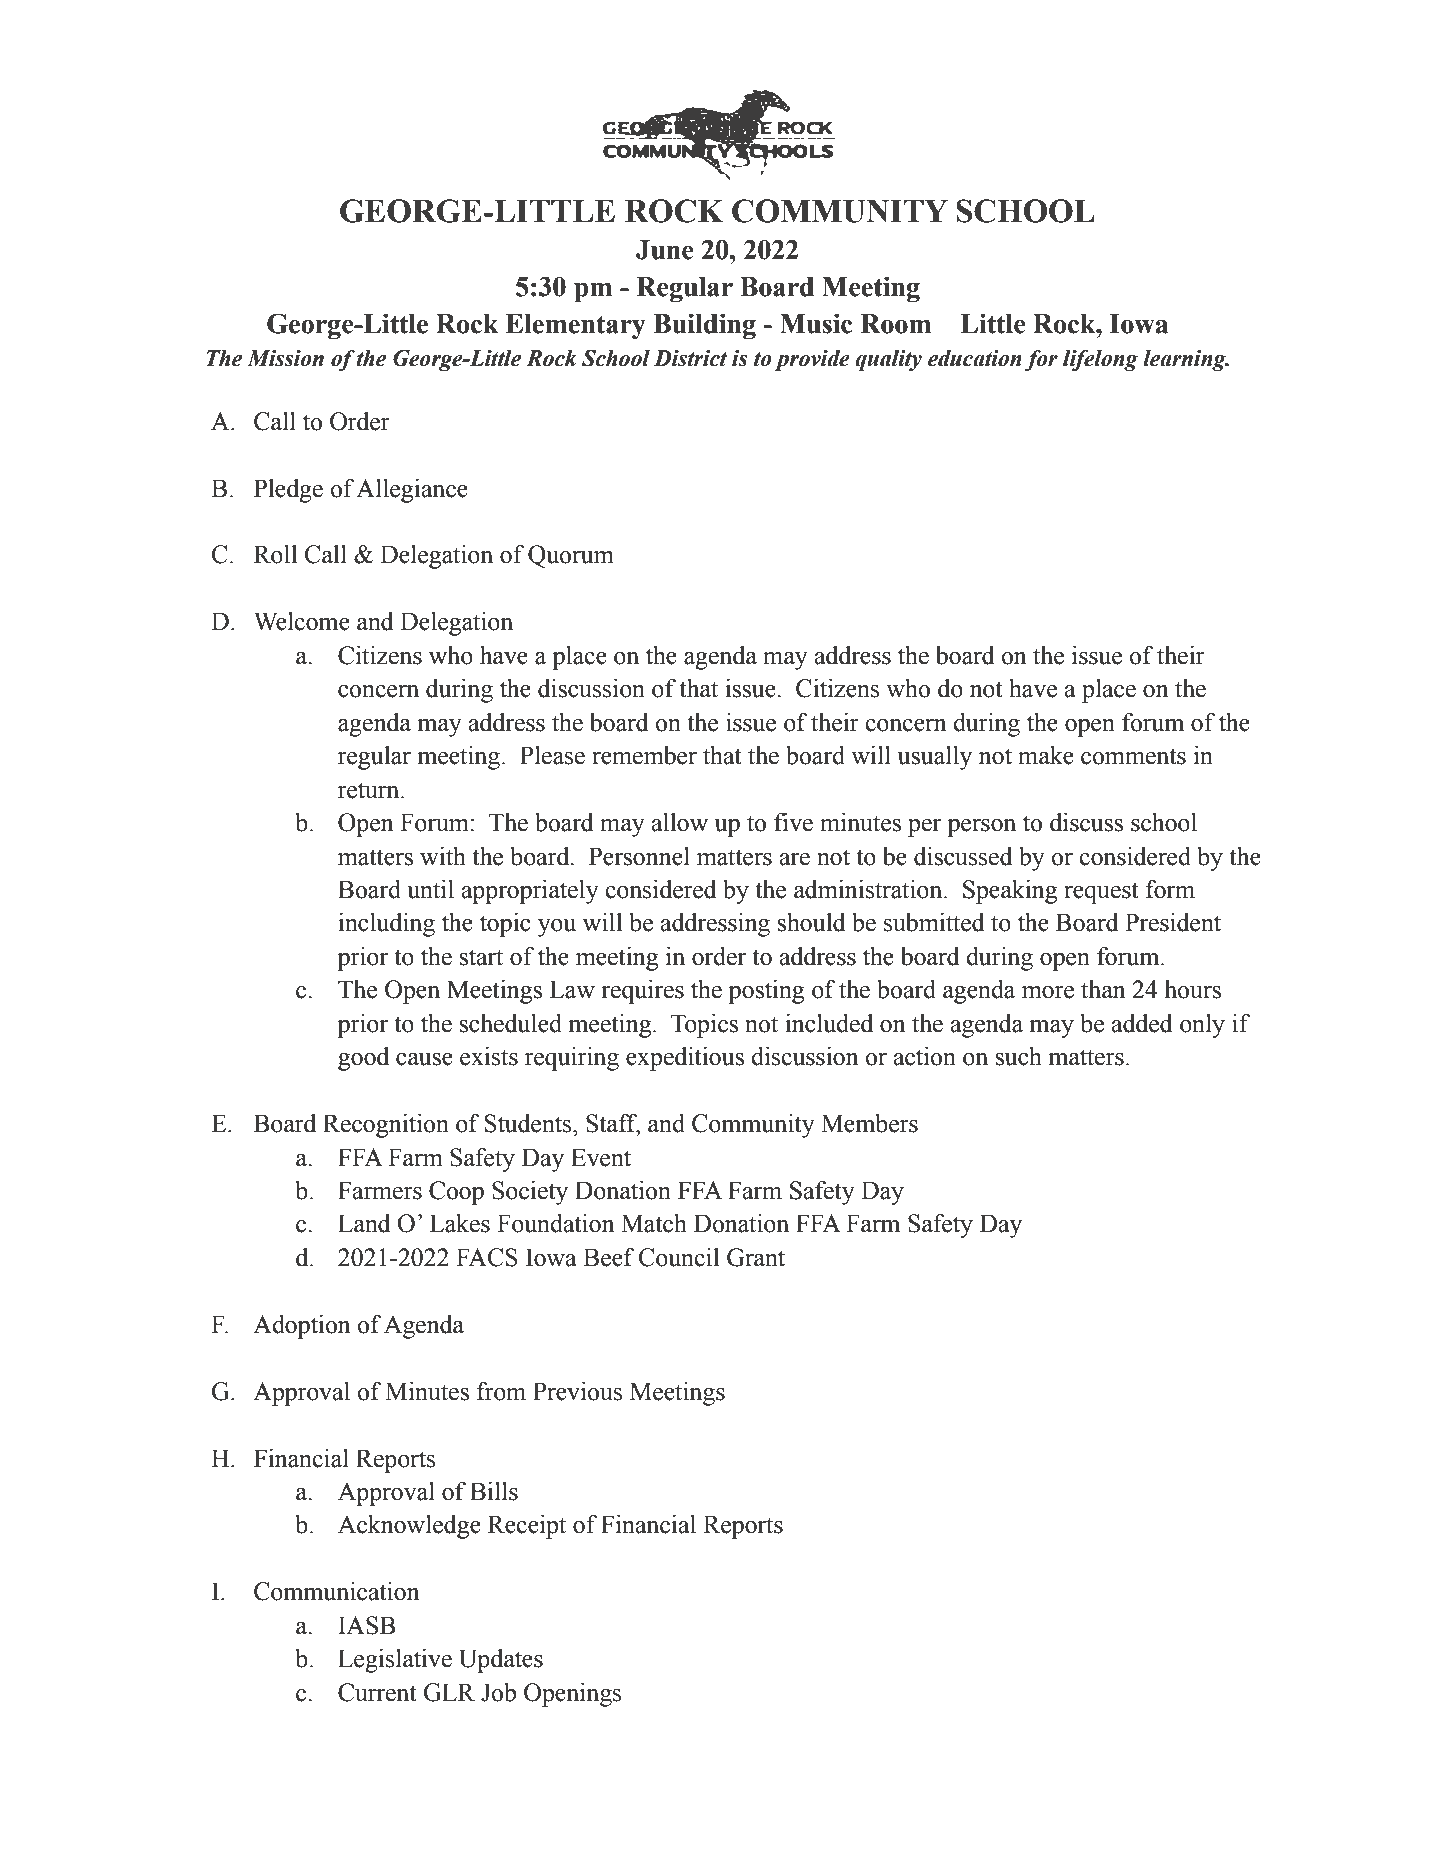  What do you see at coordinates (704, 326) in the image?
I see `Building` at bounding box center [704, 326].
